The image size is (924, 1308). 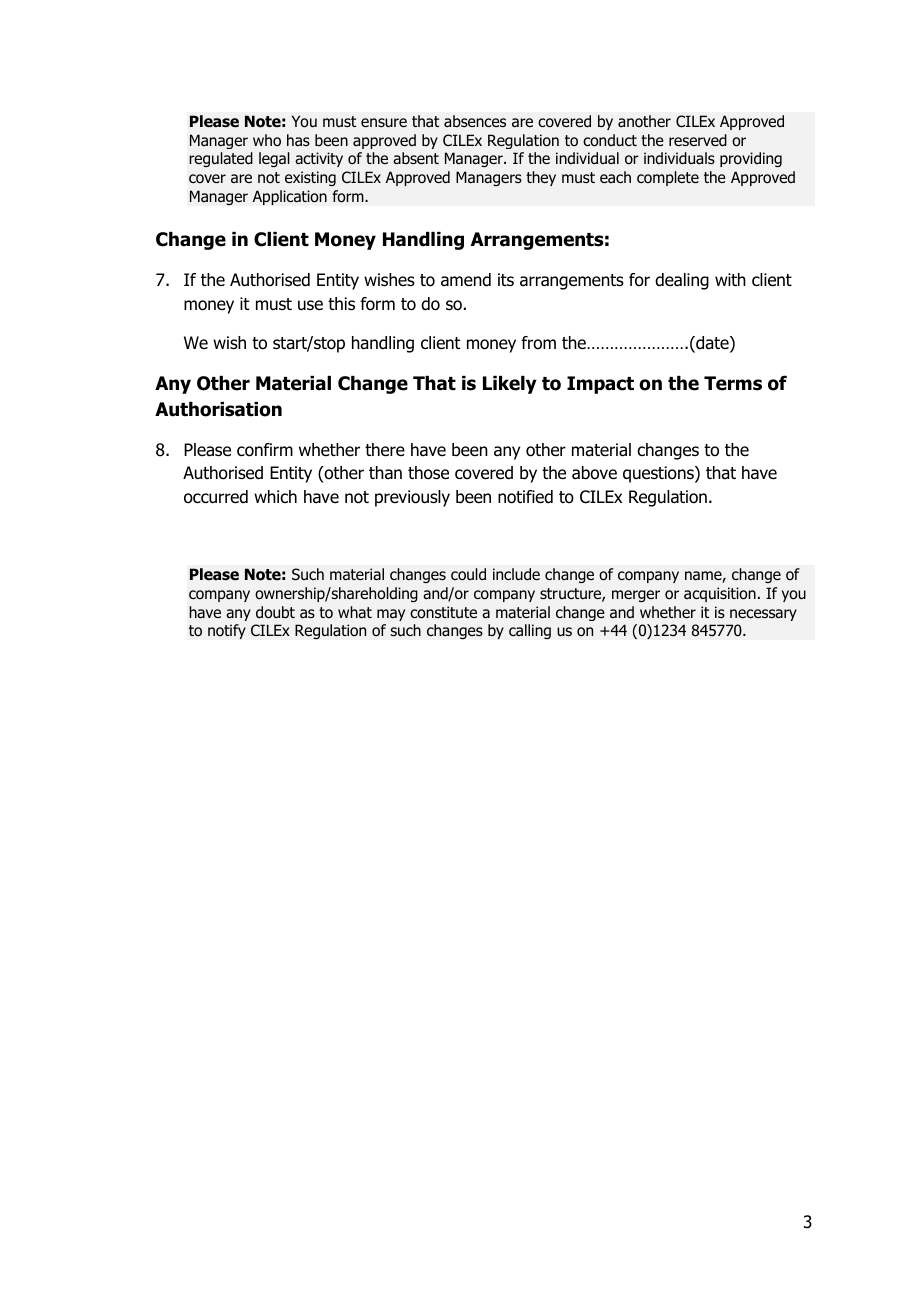 I want to click on who, so click(x=267, y=140).
